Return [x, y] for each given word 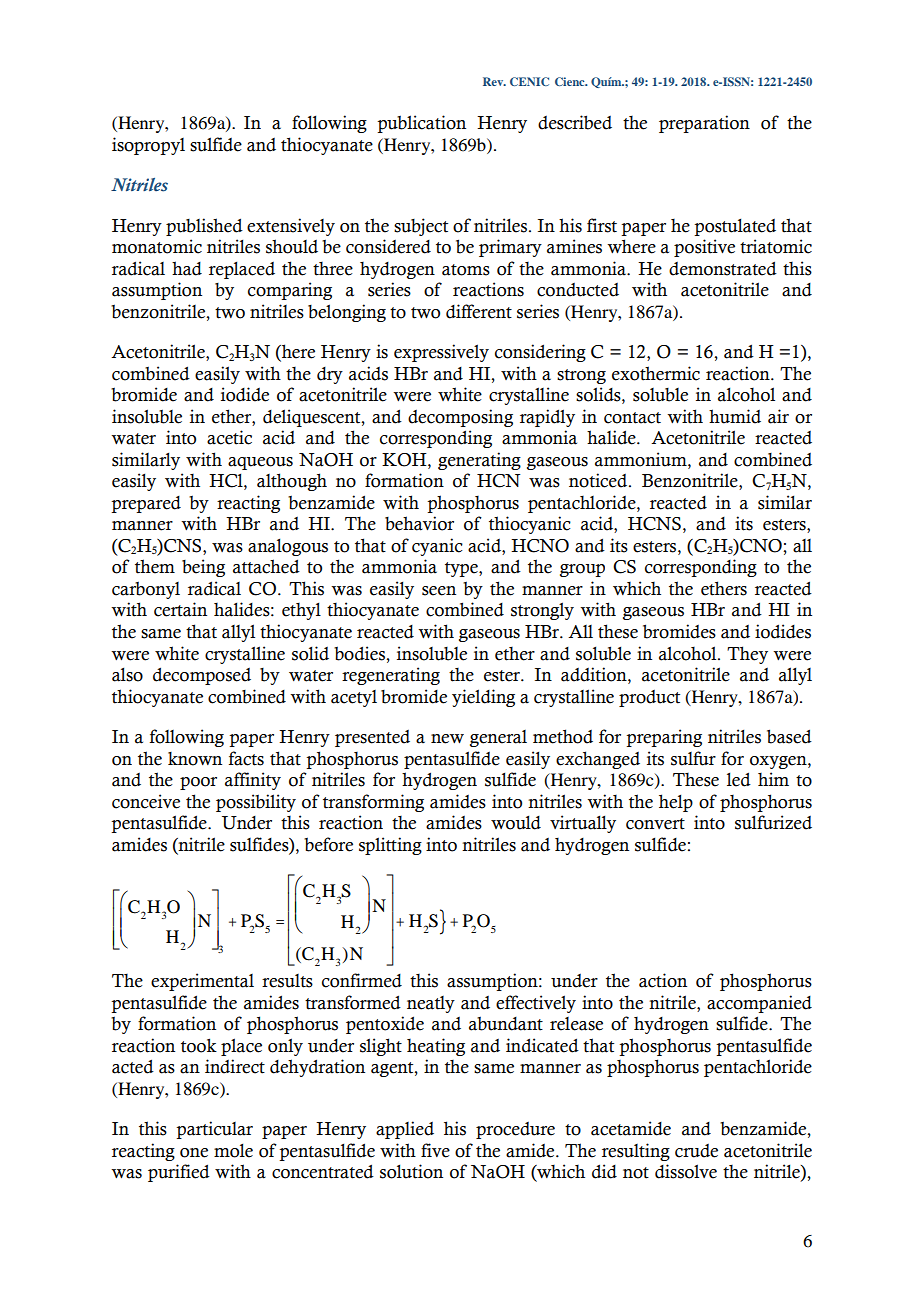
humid [735, 416]
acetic [229, 437]
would [516, 822]
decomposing [460, 418]
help [676, 803]
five [435, 1150]
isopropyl [148, 146]
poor [198, 783]
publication [421, 124]
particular [214, 1130]
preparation [704, 124]
